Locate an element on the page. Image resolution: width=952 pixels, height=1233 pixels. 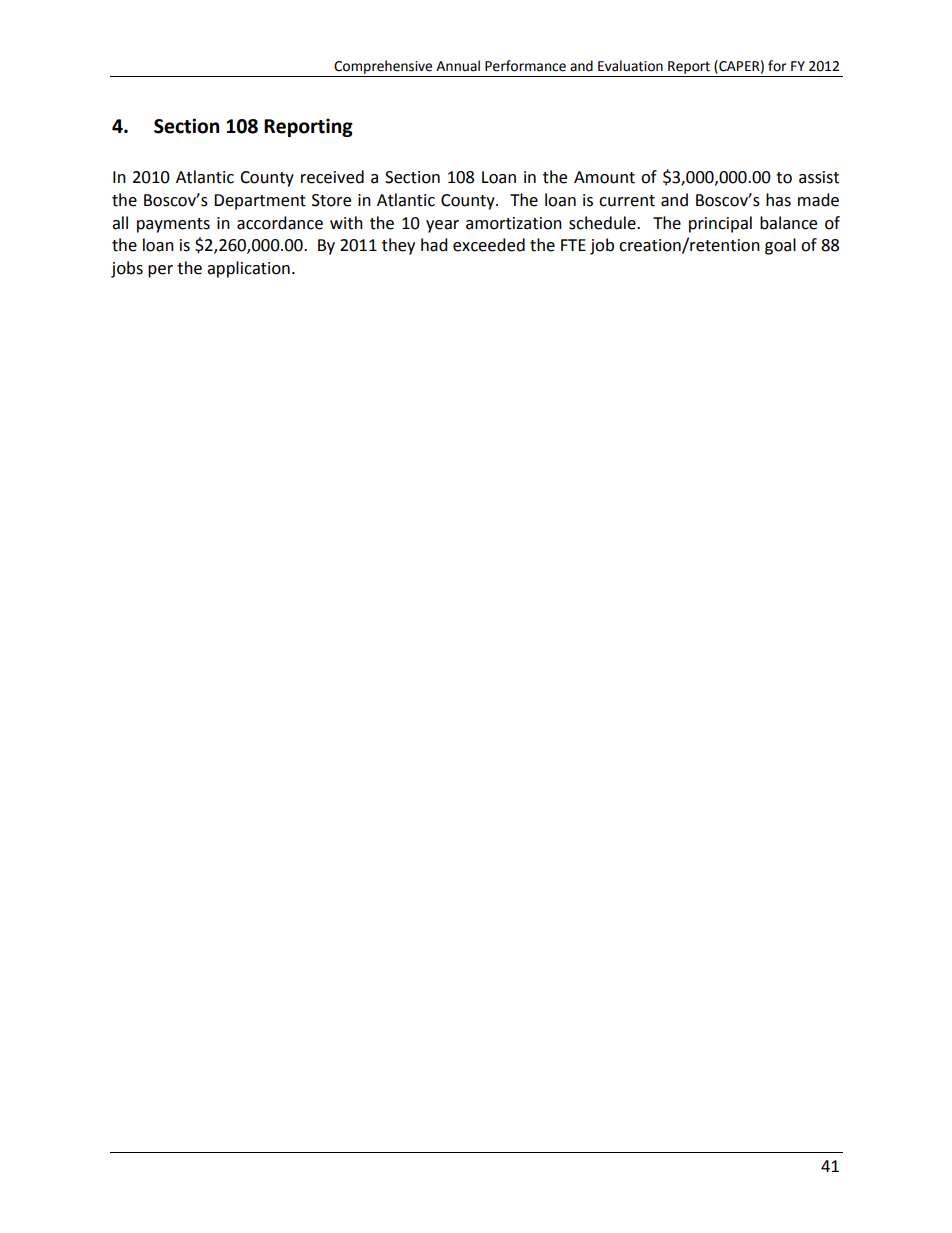
received is located at coordinates (332, 177).
